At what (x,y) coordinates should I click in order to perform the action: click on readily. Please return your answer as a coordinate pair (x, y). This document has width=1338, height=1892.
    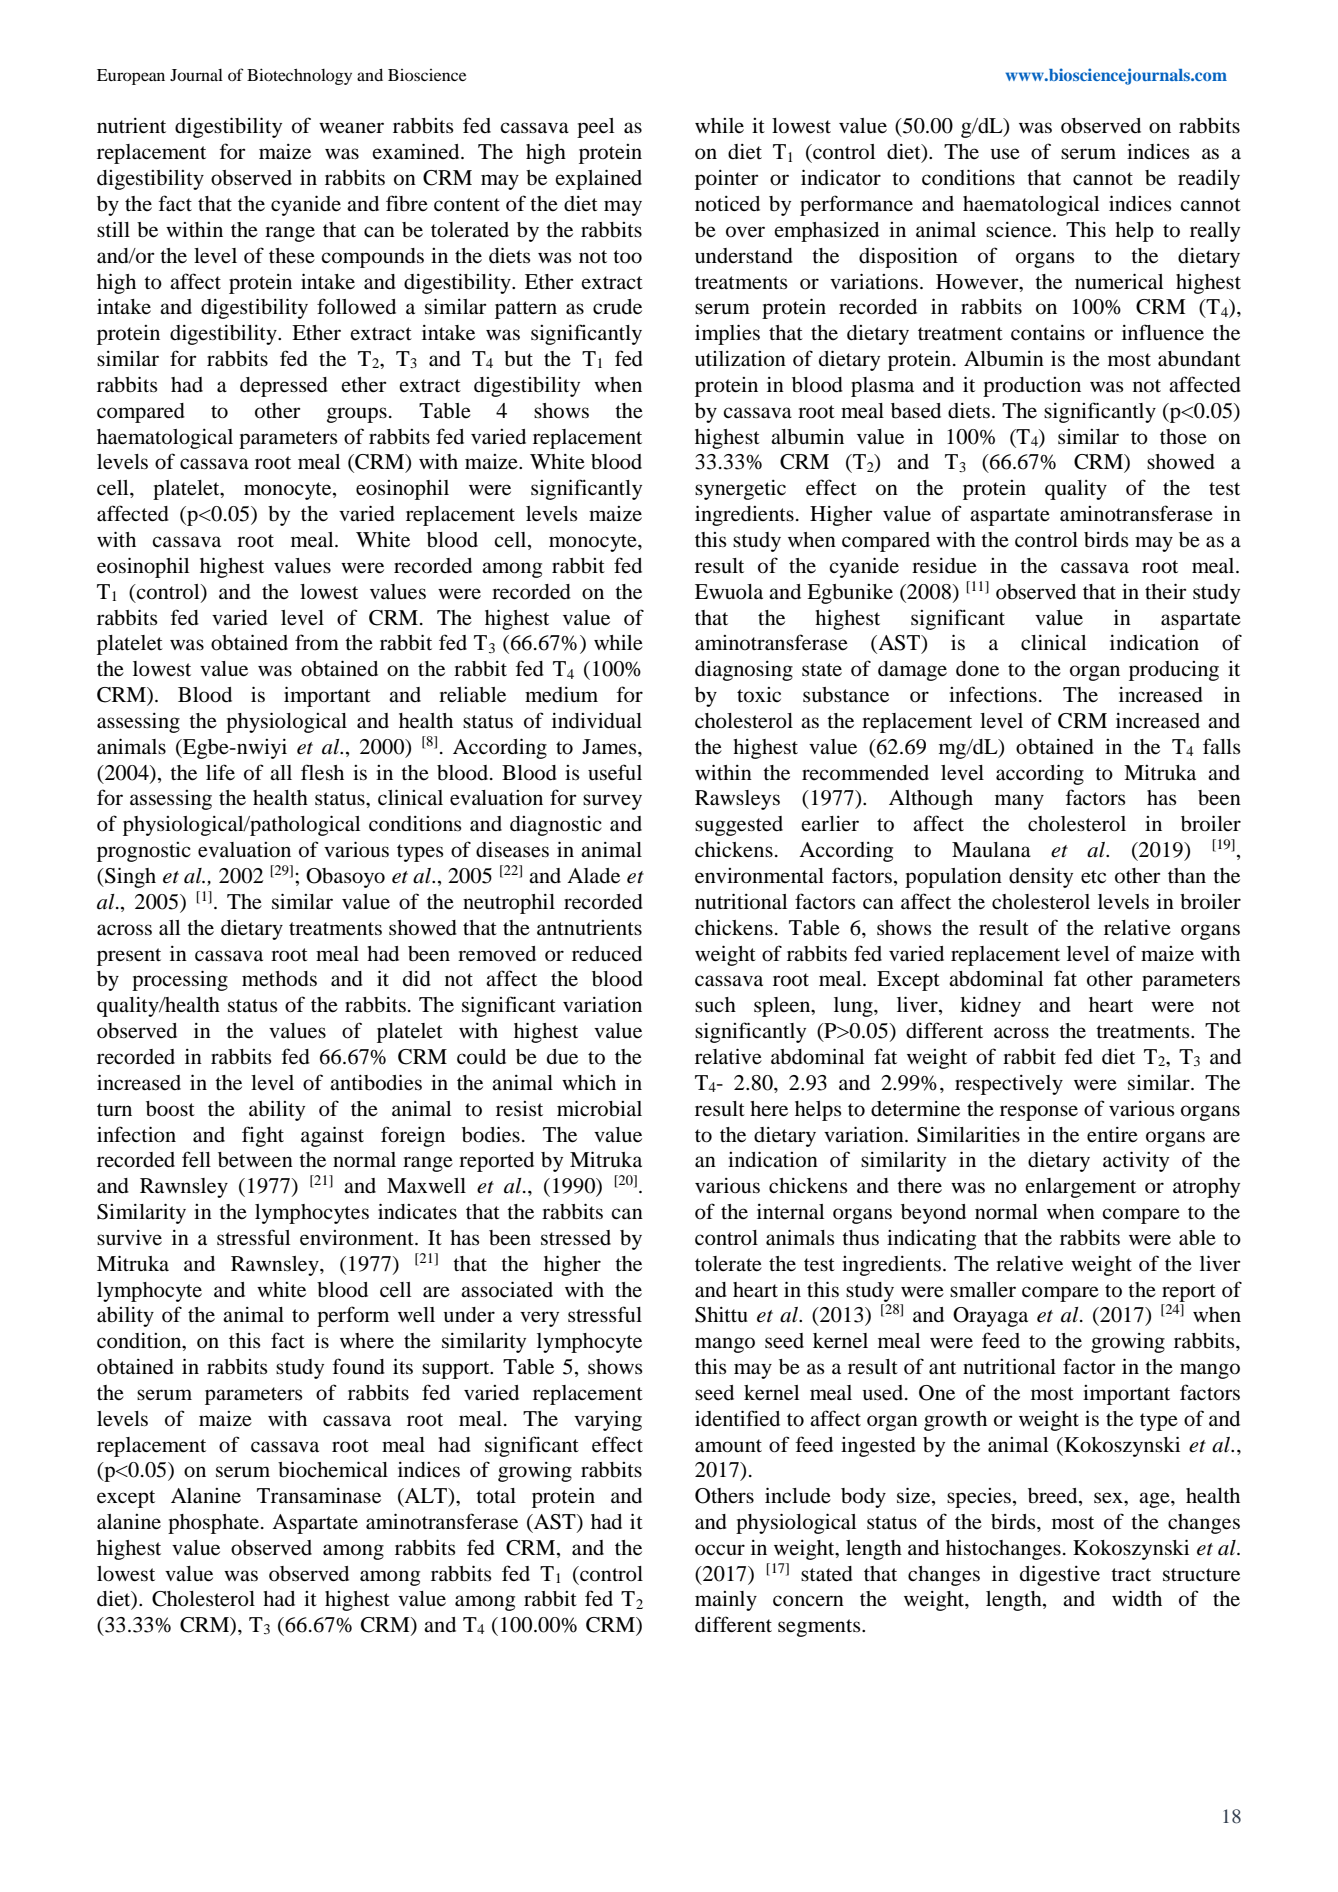
    Looking at the image, I should click on (1209, 179).
